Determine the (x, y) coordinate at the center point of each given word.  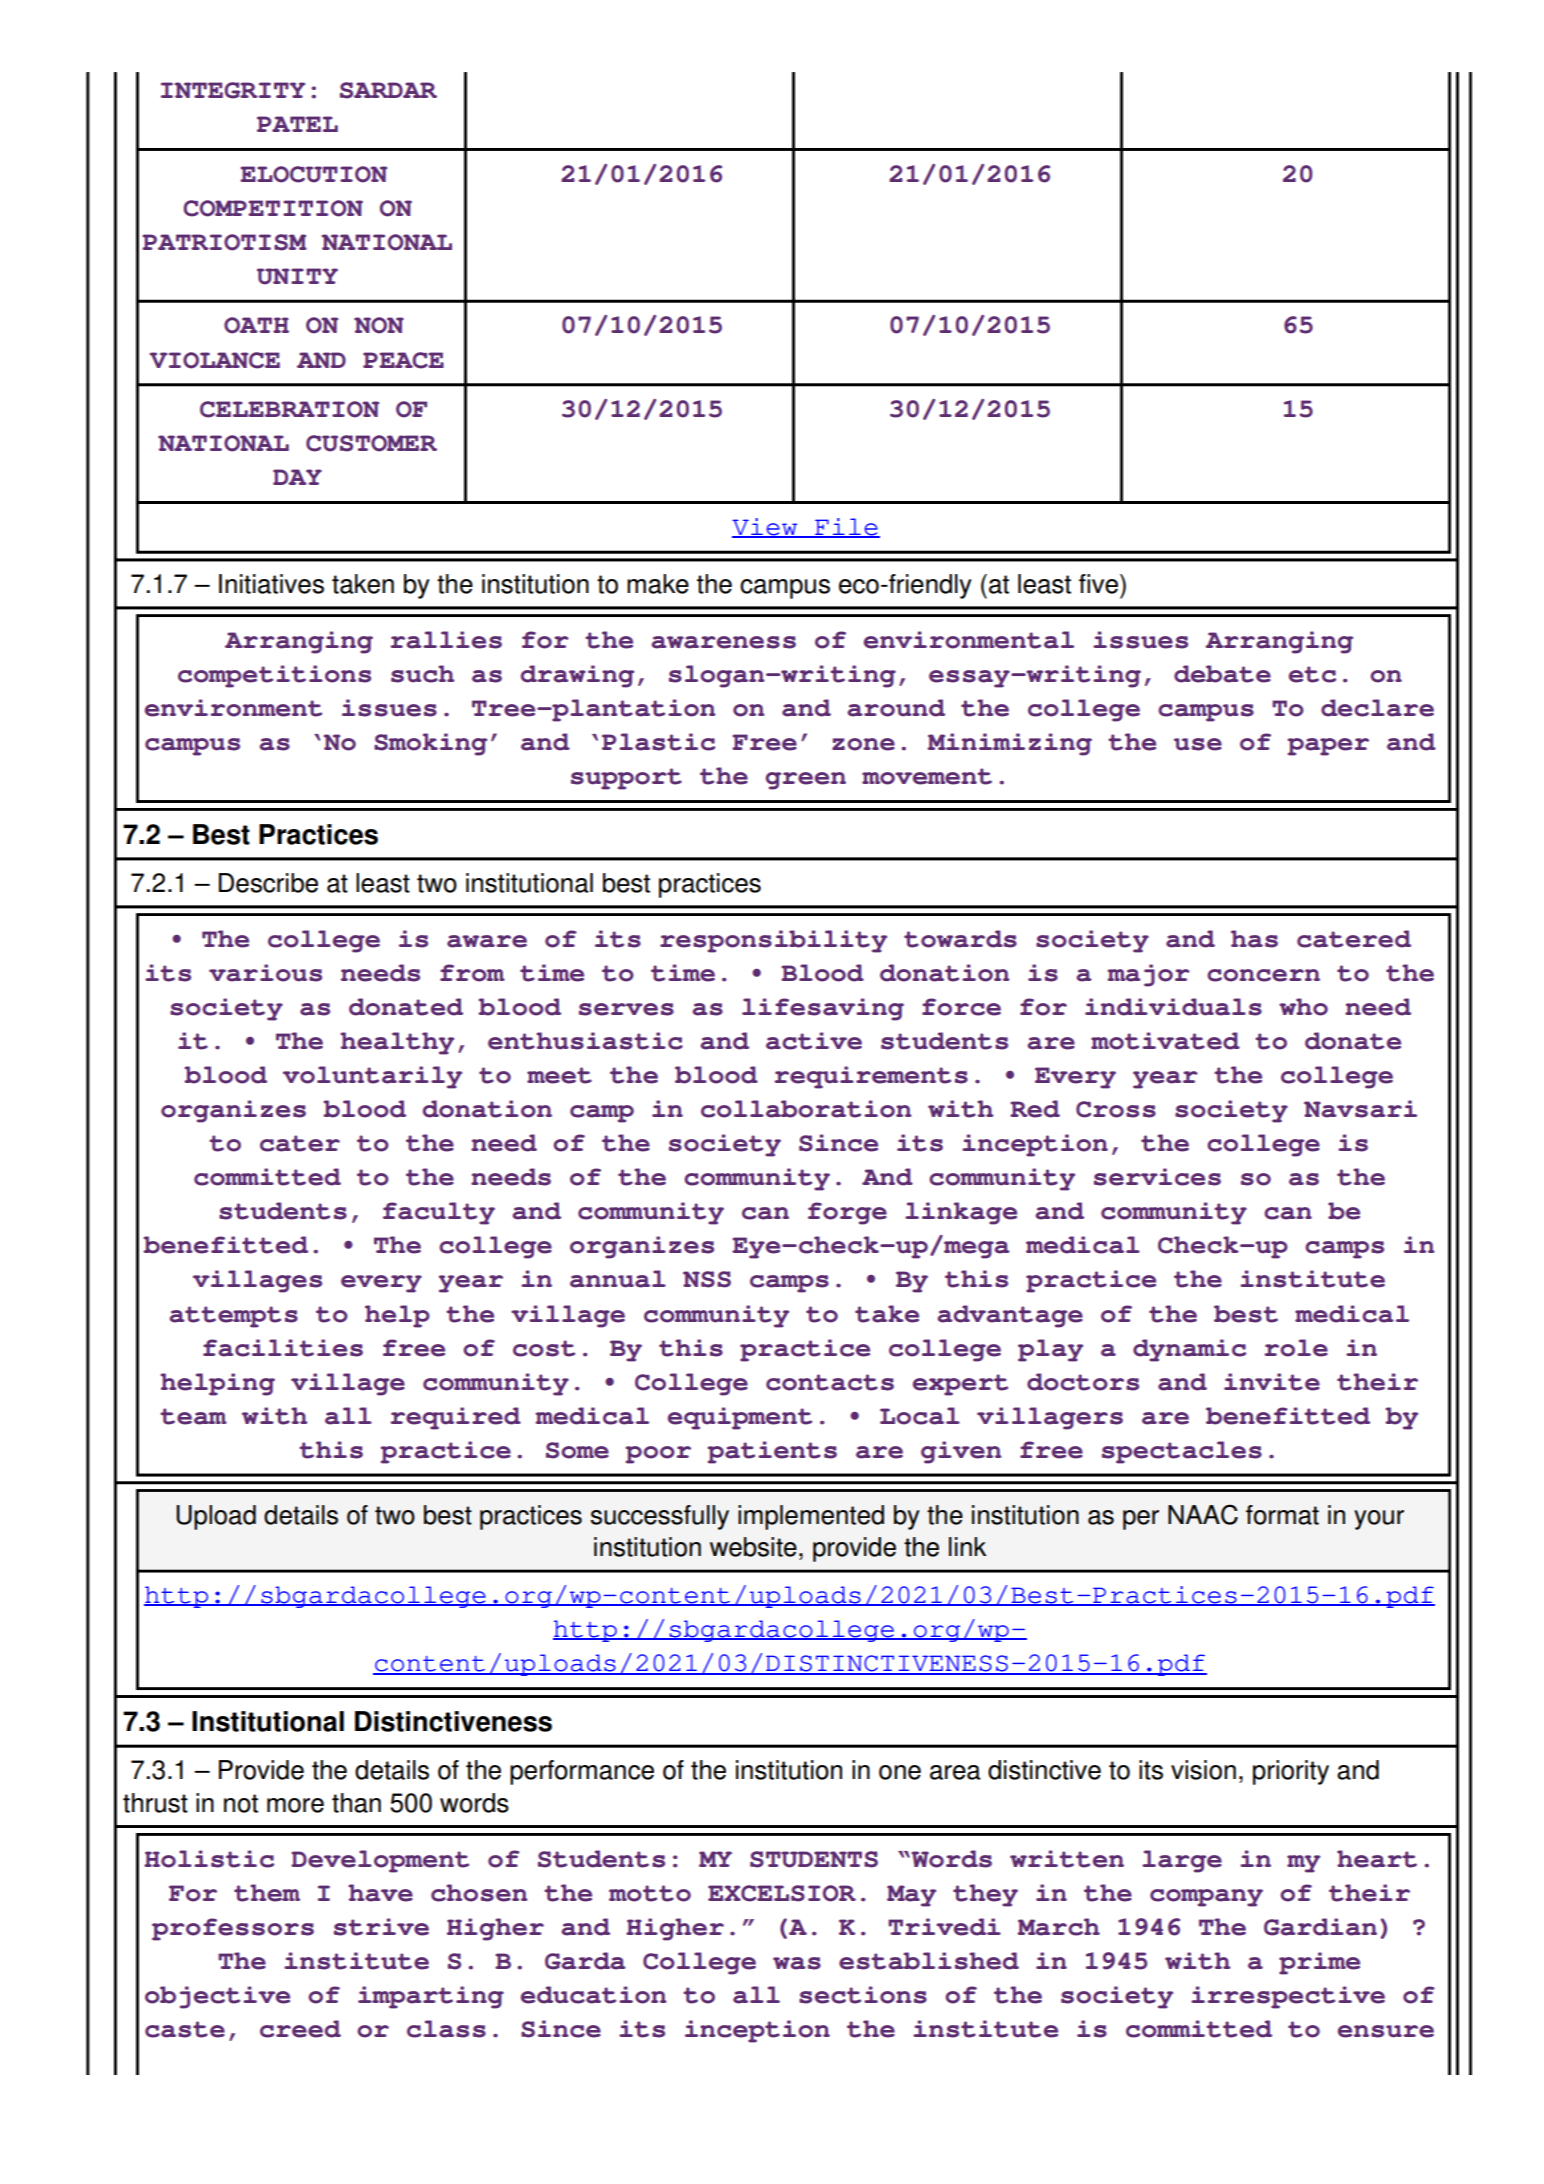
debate (1222, 674)
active (814, 1041)
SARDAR (388, 90)
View (766, 528)
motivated (1165, 1041)
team (193, 1416)
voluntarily (372, 1077)
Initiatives (271, 584)
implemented (811, 1517)
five (1100, 584)
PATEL (297, 124)
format (1282, 1515)
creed (300, 2029)
